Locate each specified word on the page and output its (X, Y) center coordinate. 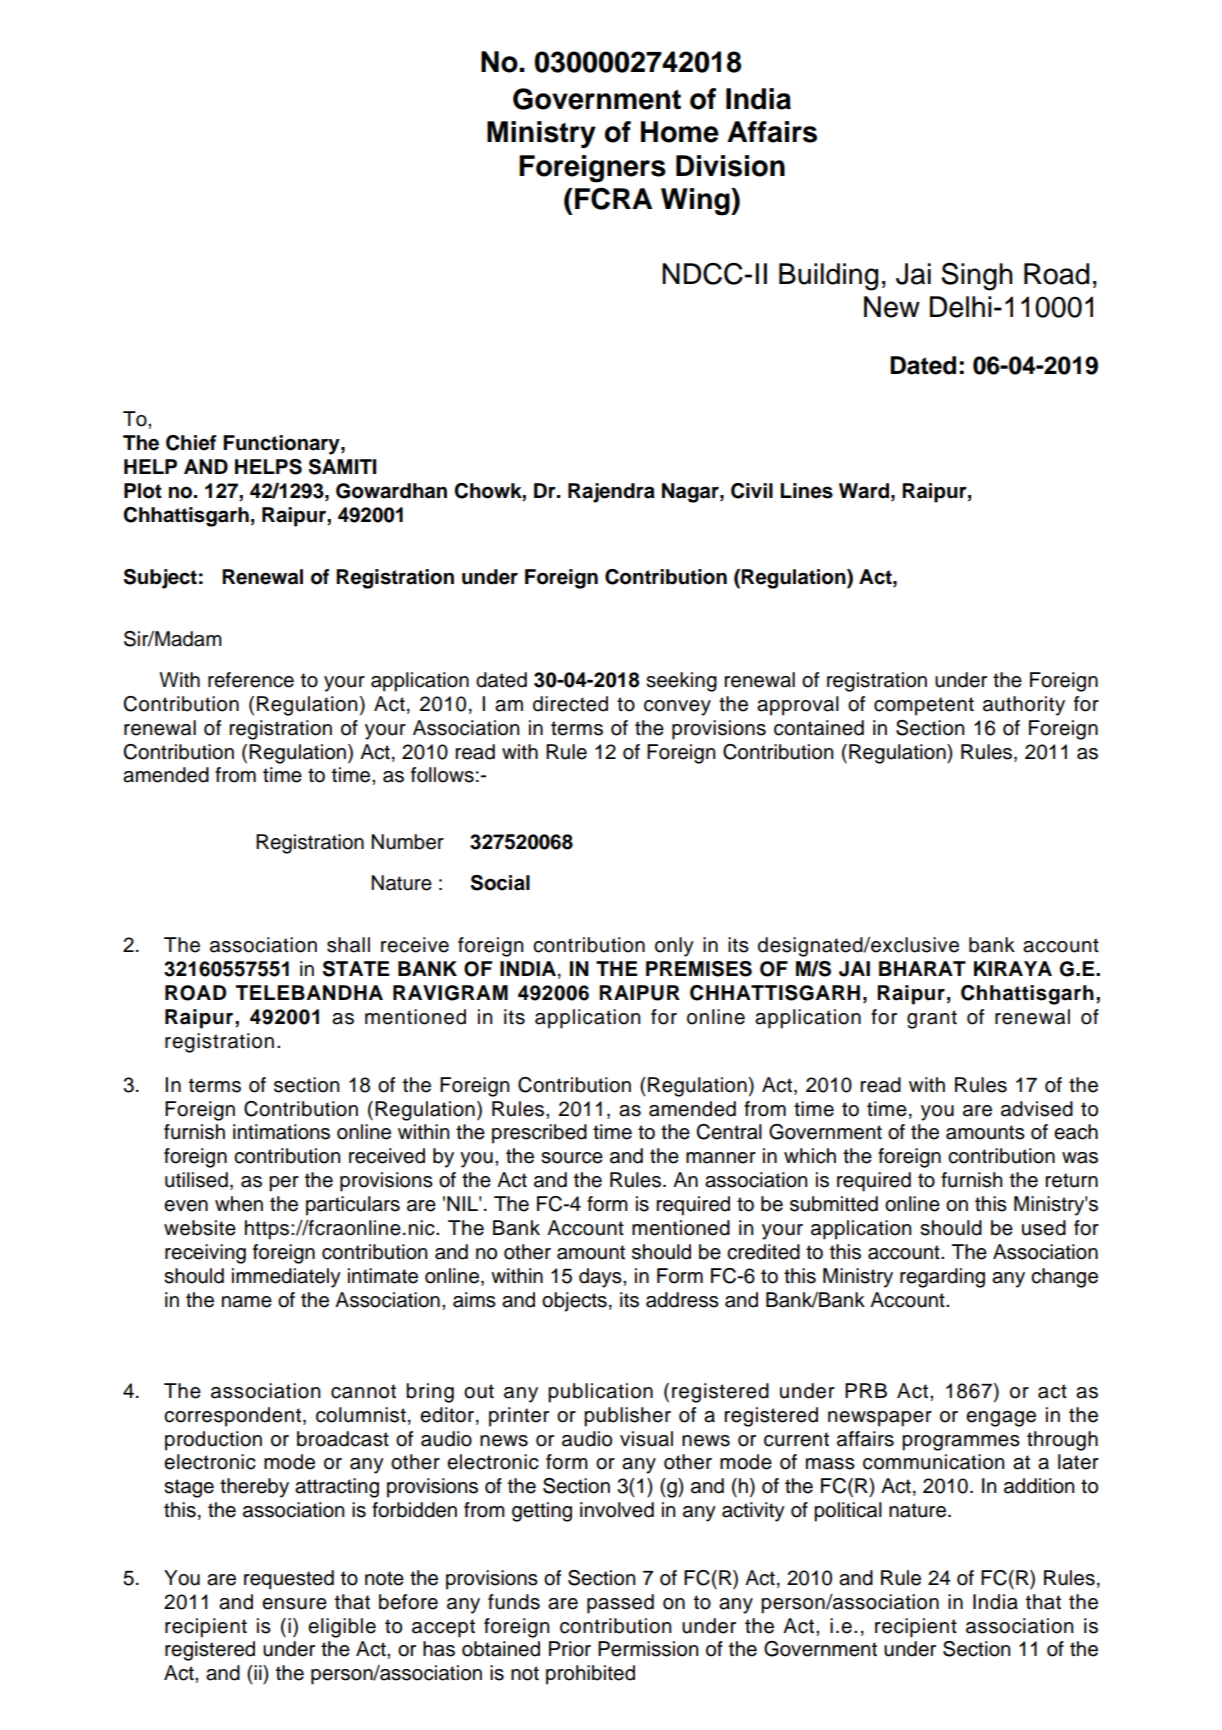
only (674, 947)
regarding (942, 1278)
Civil (752, 491)
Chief (191, 443)
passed (620, 1604)
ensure (294, 1604)
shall (348, 945)
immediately (286, 1278)
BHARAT (922, 968)
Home (680, 132)
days (601, 1278)
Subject (160, 579)
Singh (977, 276)
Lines (806, 491)
